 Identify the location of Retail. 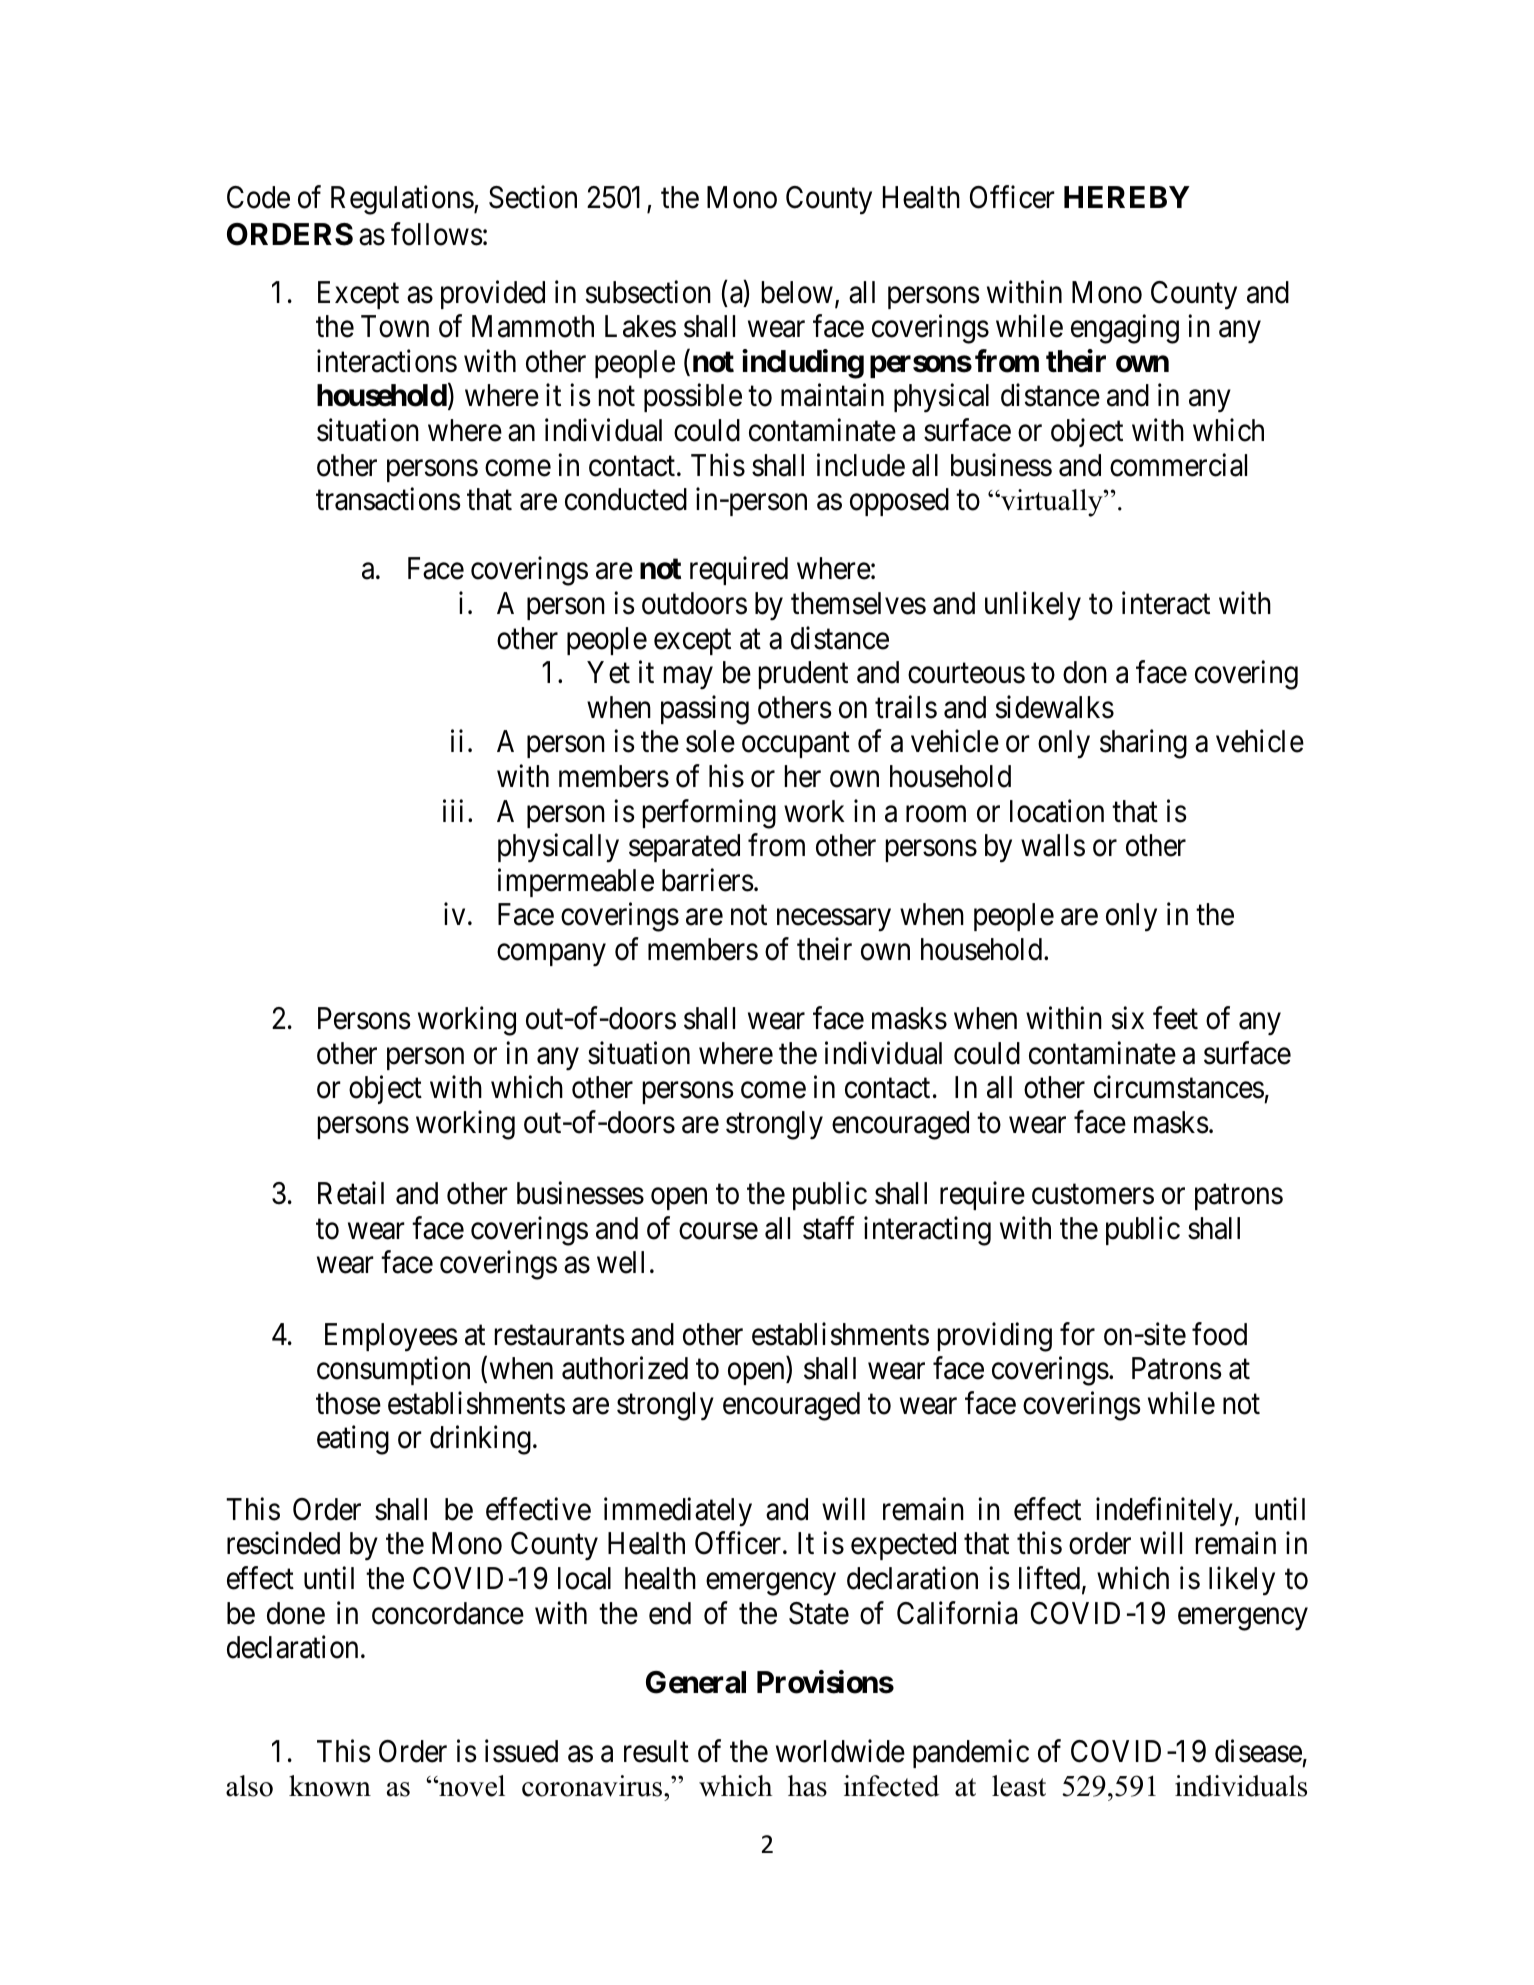
(351, 1193).
